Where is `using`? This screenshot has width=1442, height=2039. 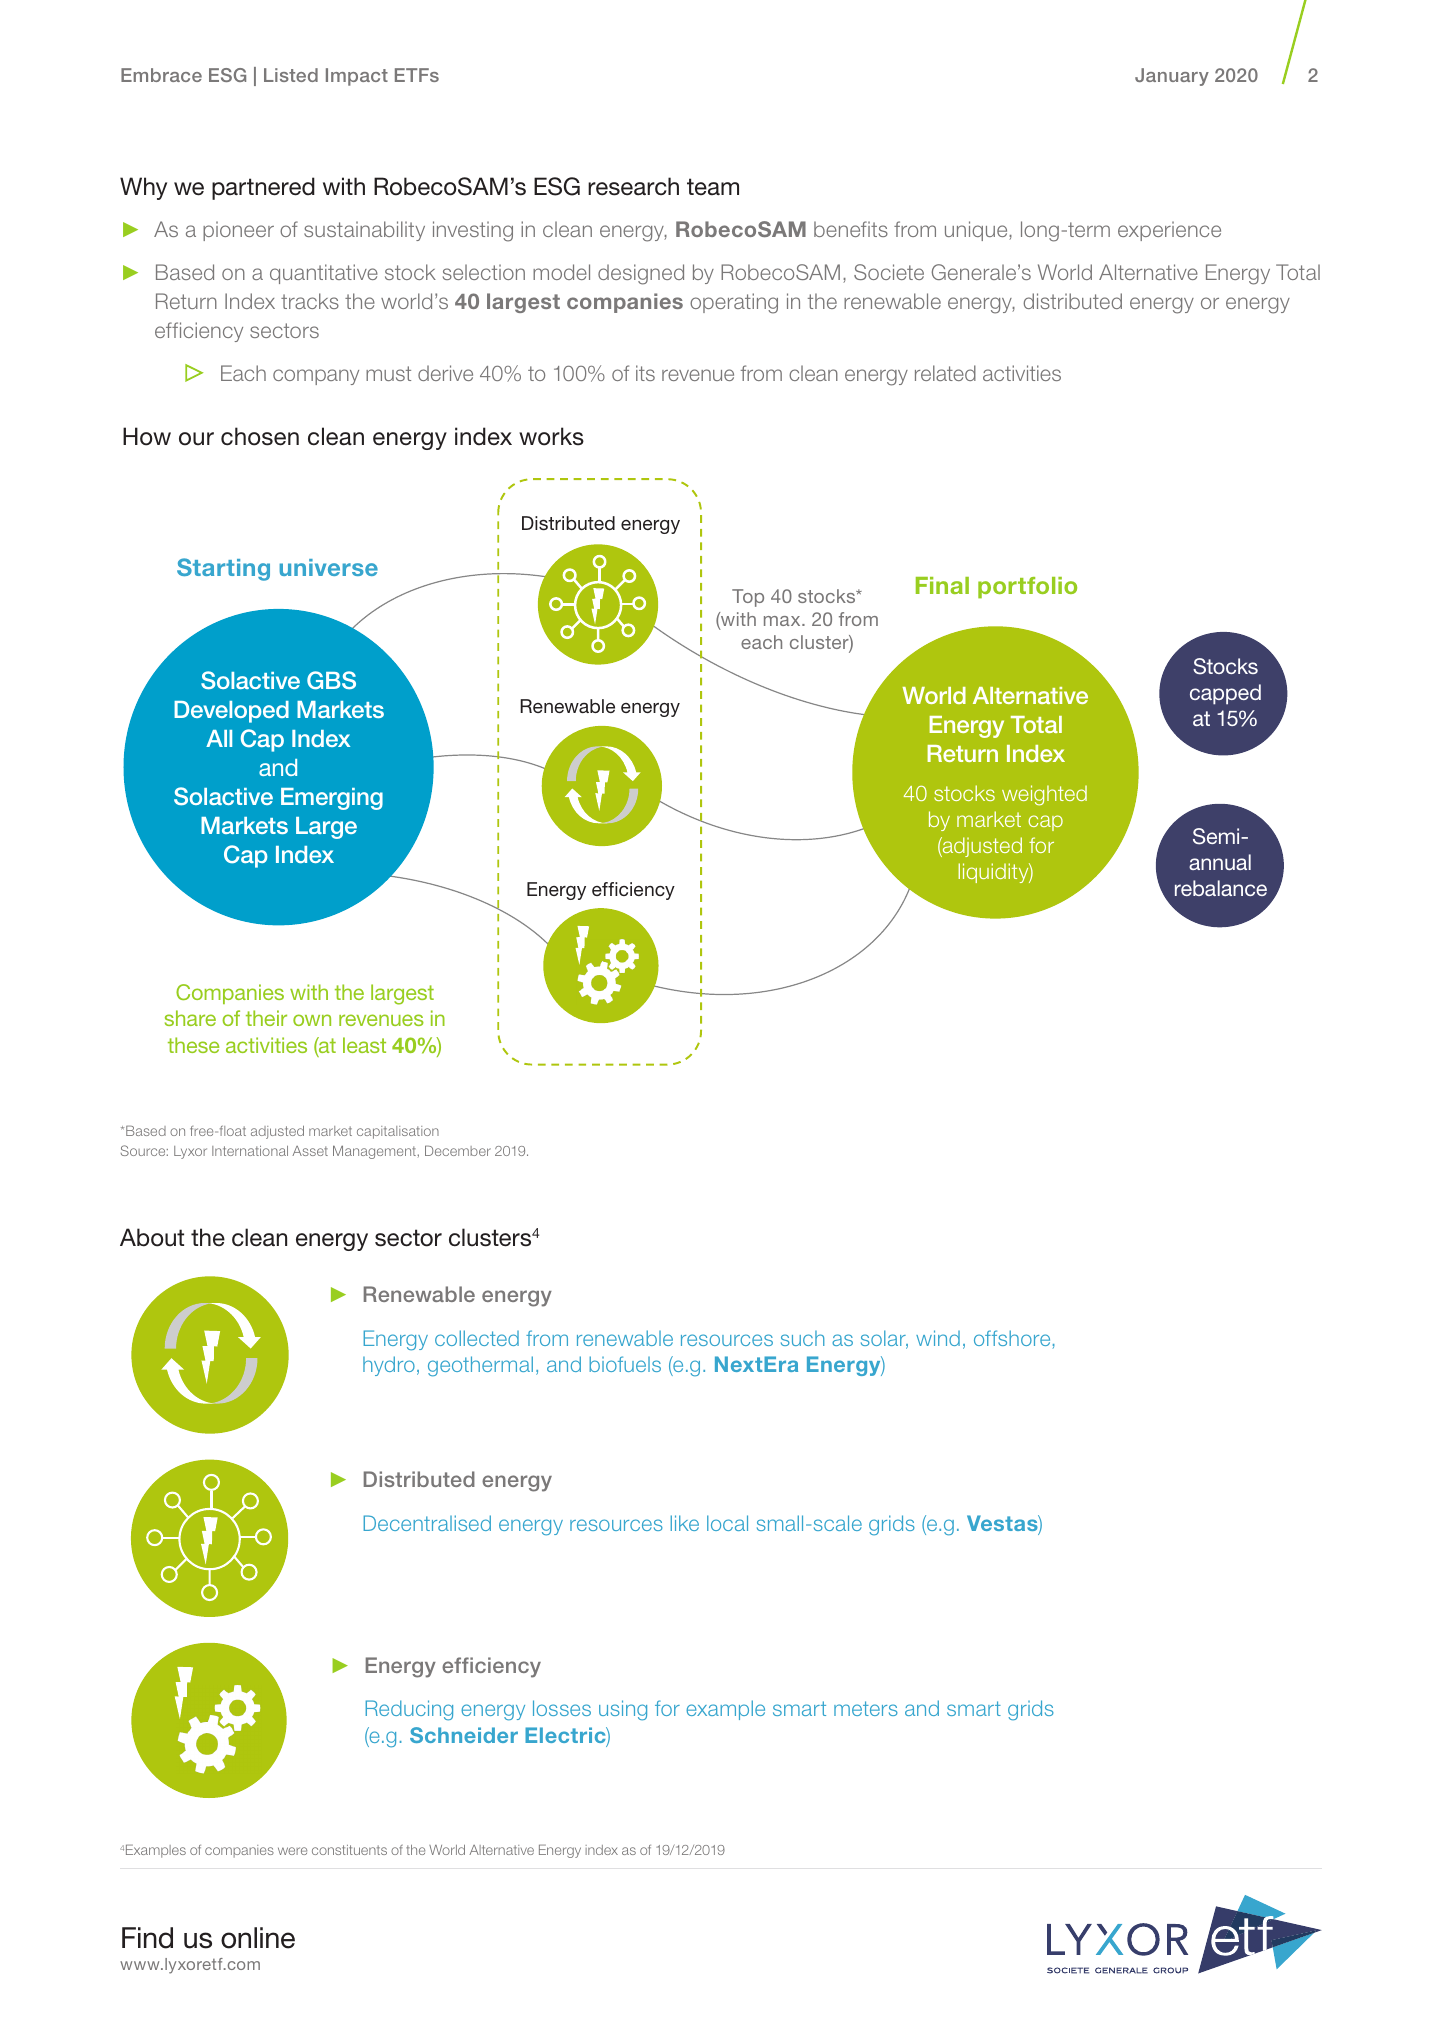 using is located at coordinates (623, 1710).
